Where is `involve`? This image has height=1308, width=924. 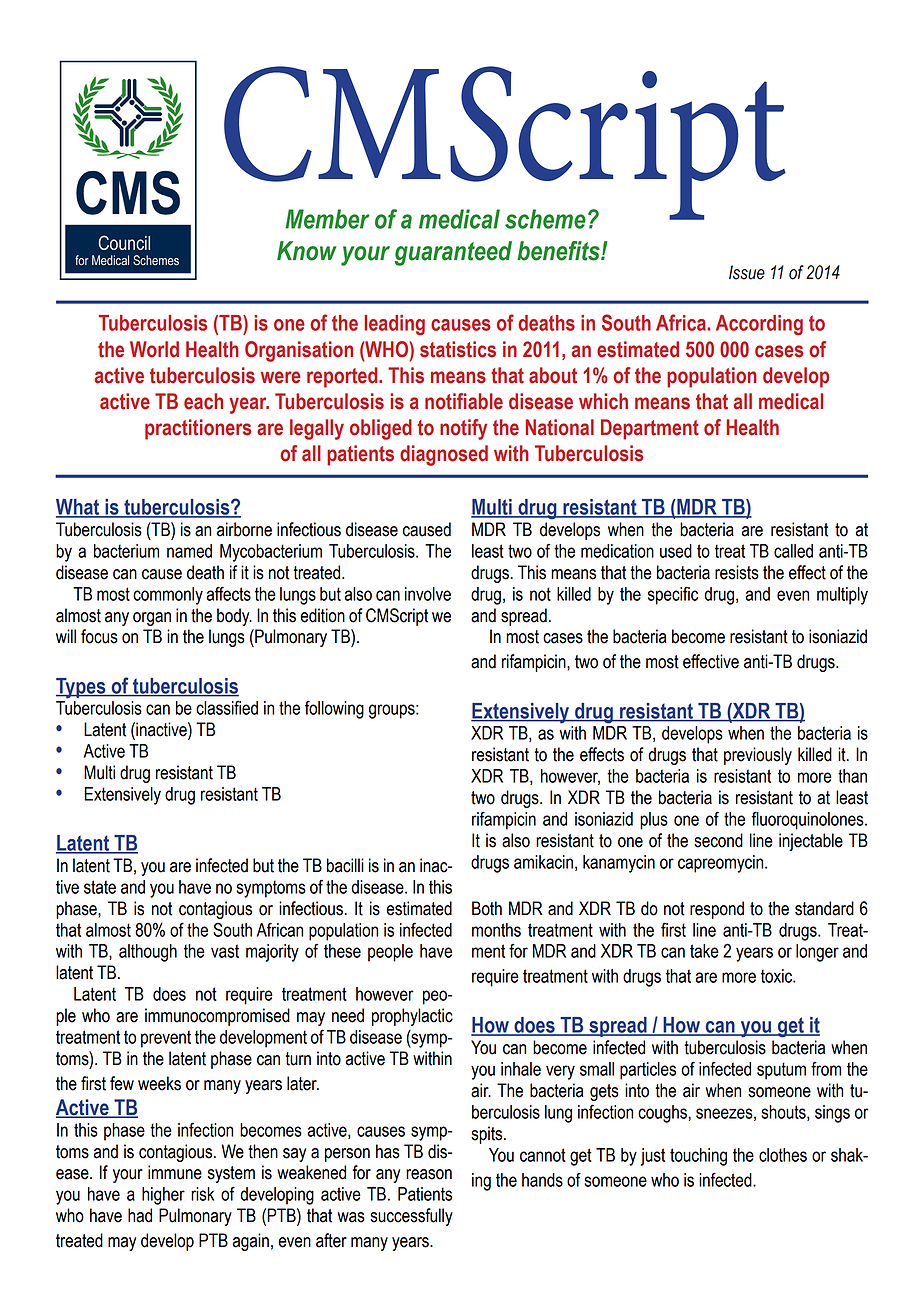 involve is located at coordinates (428, 594).
